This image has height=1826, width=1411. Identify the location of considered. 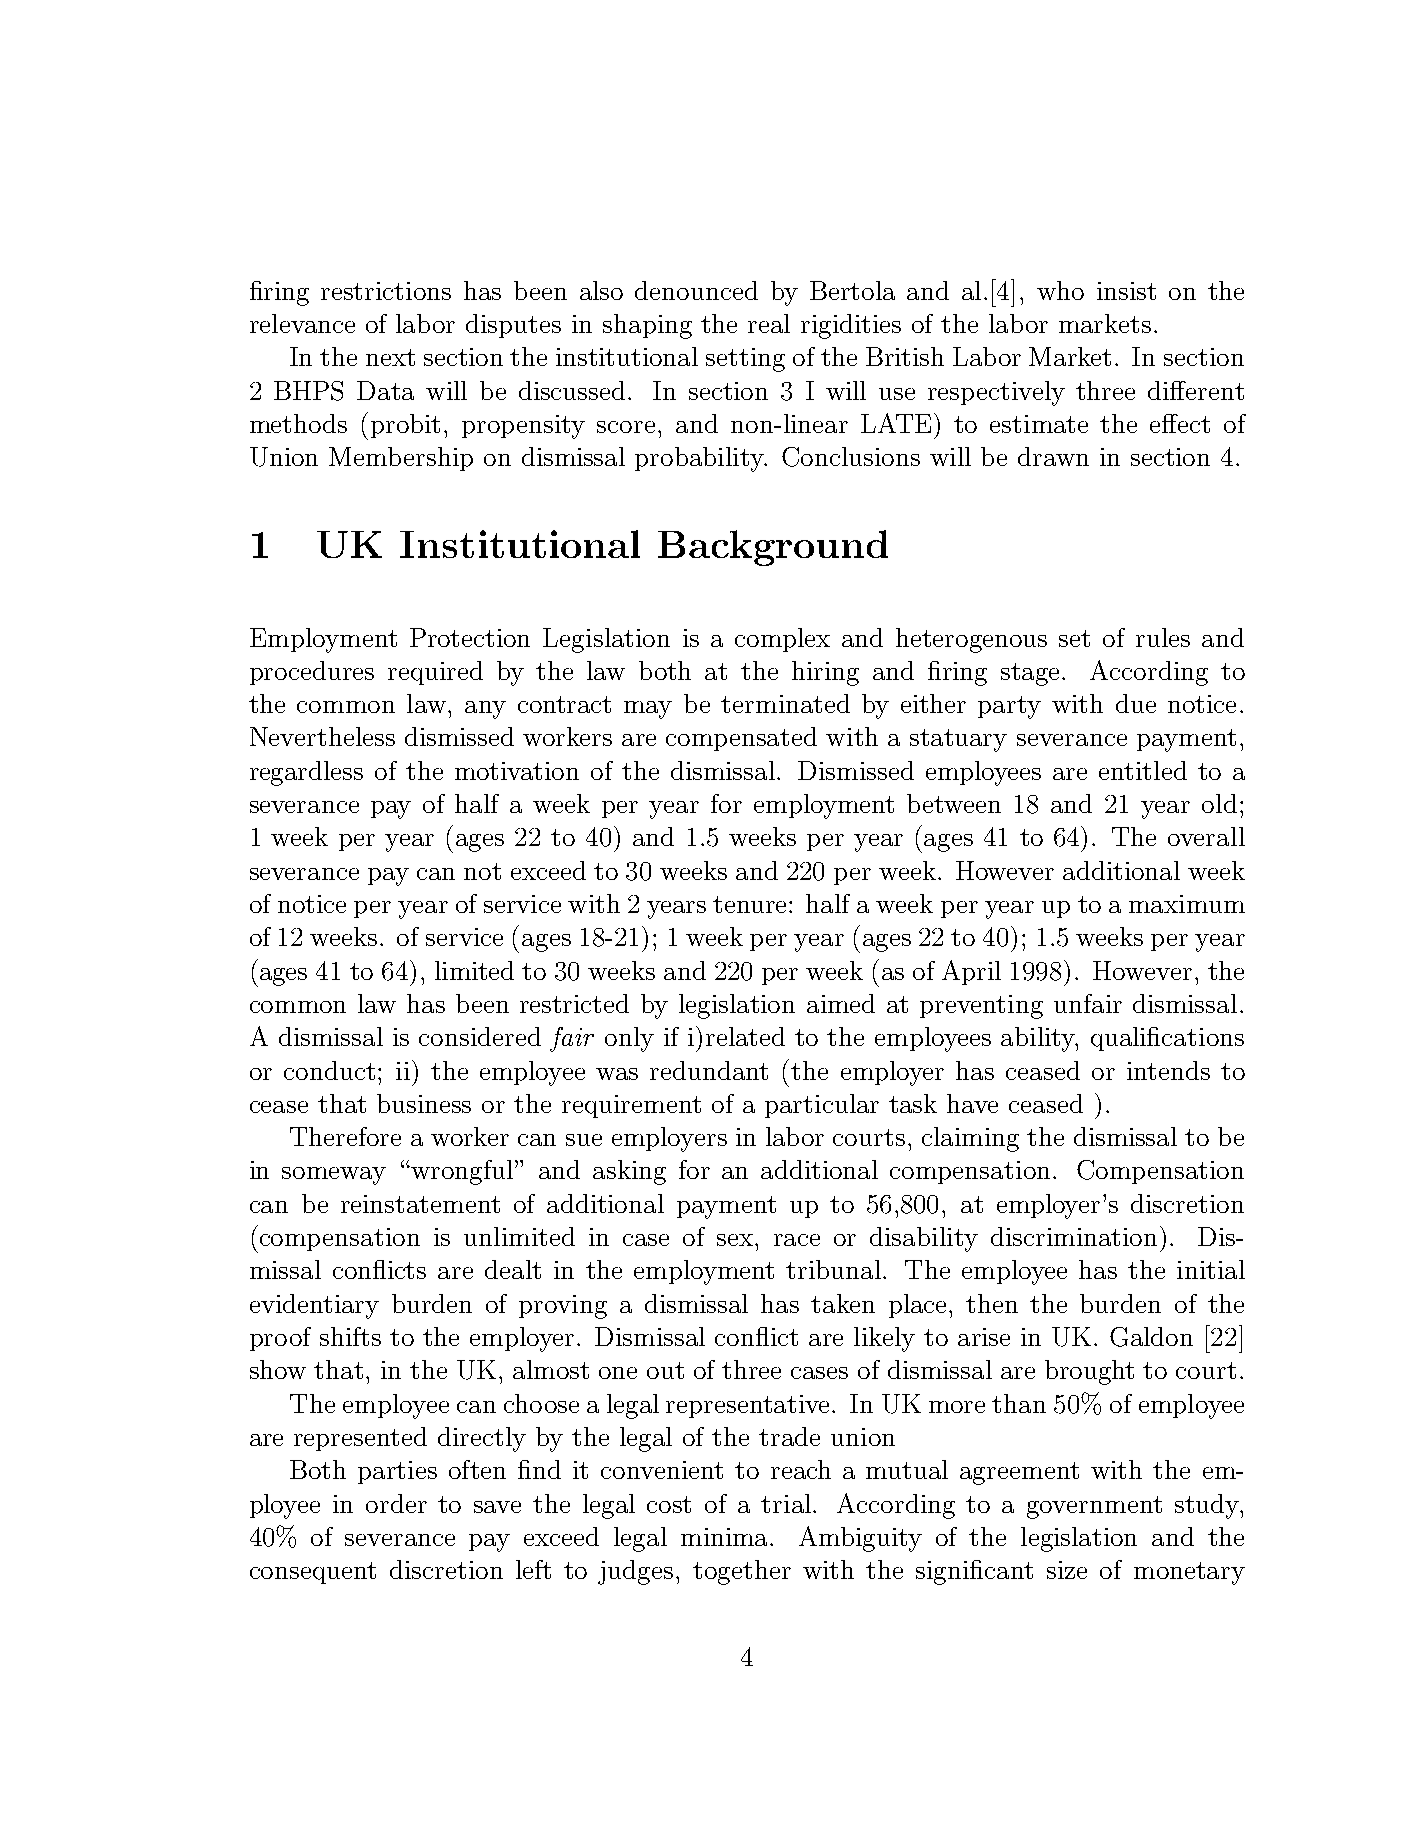
(480, 1036).
